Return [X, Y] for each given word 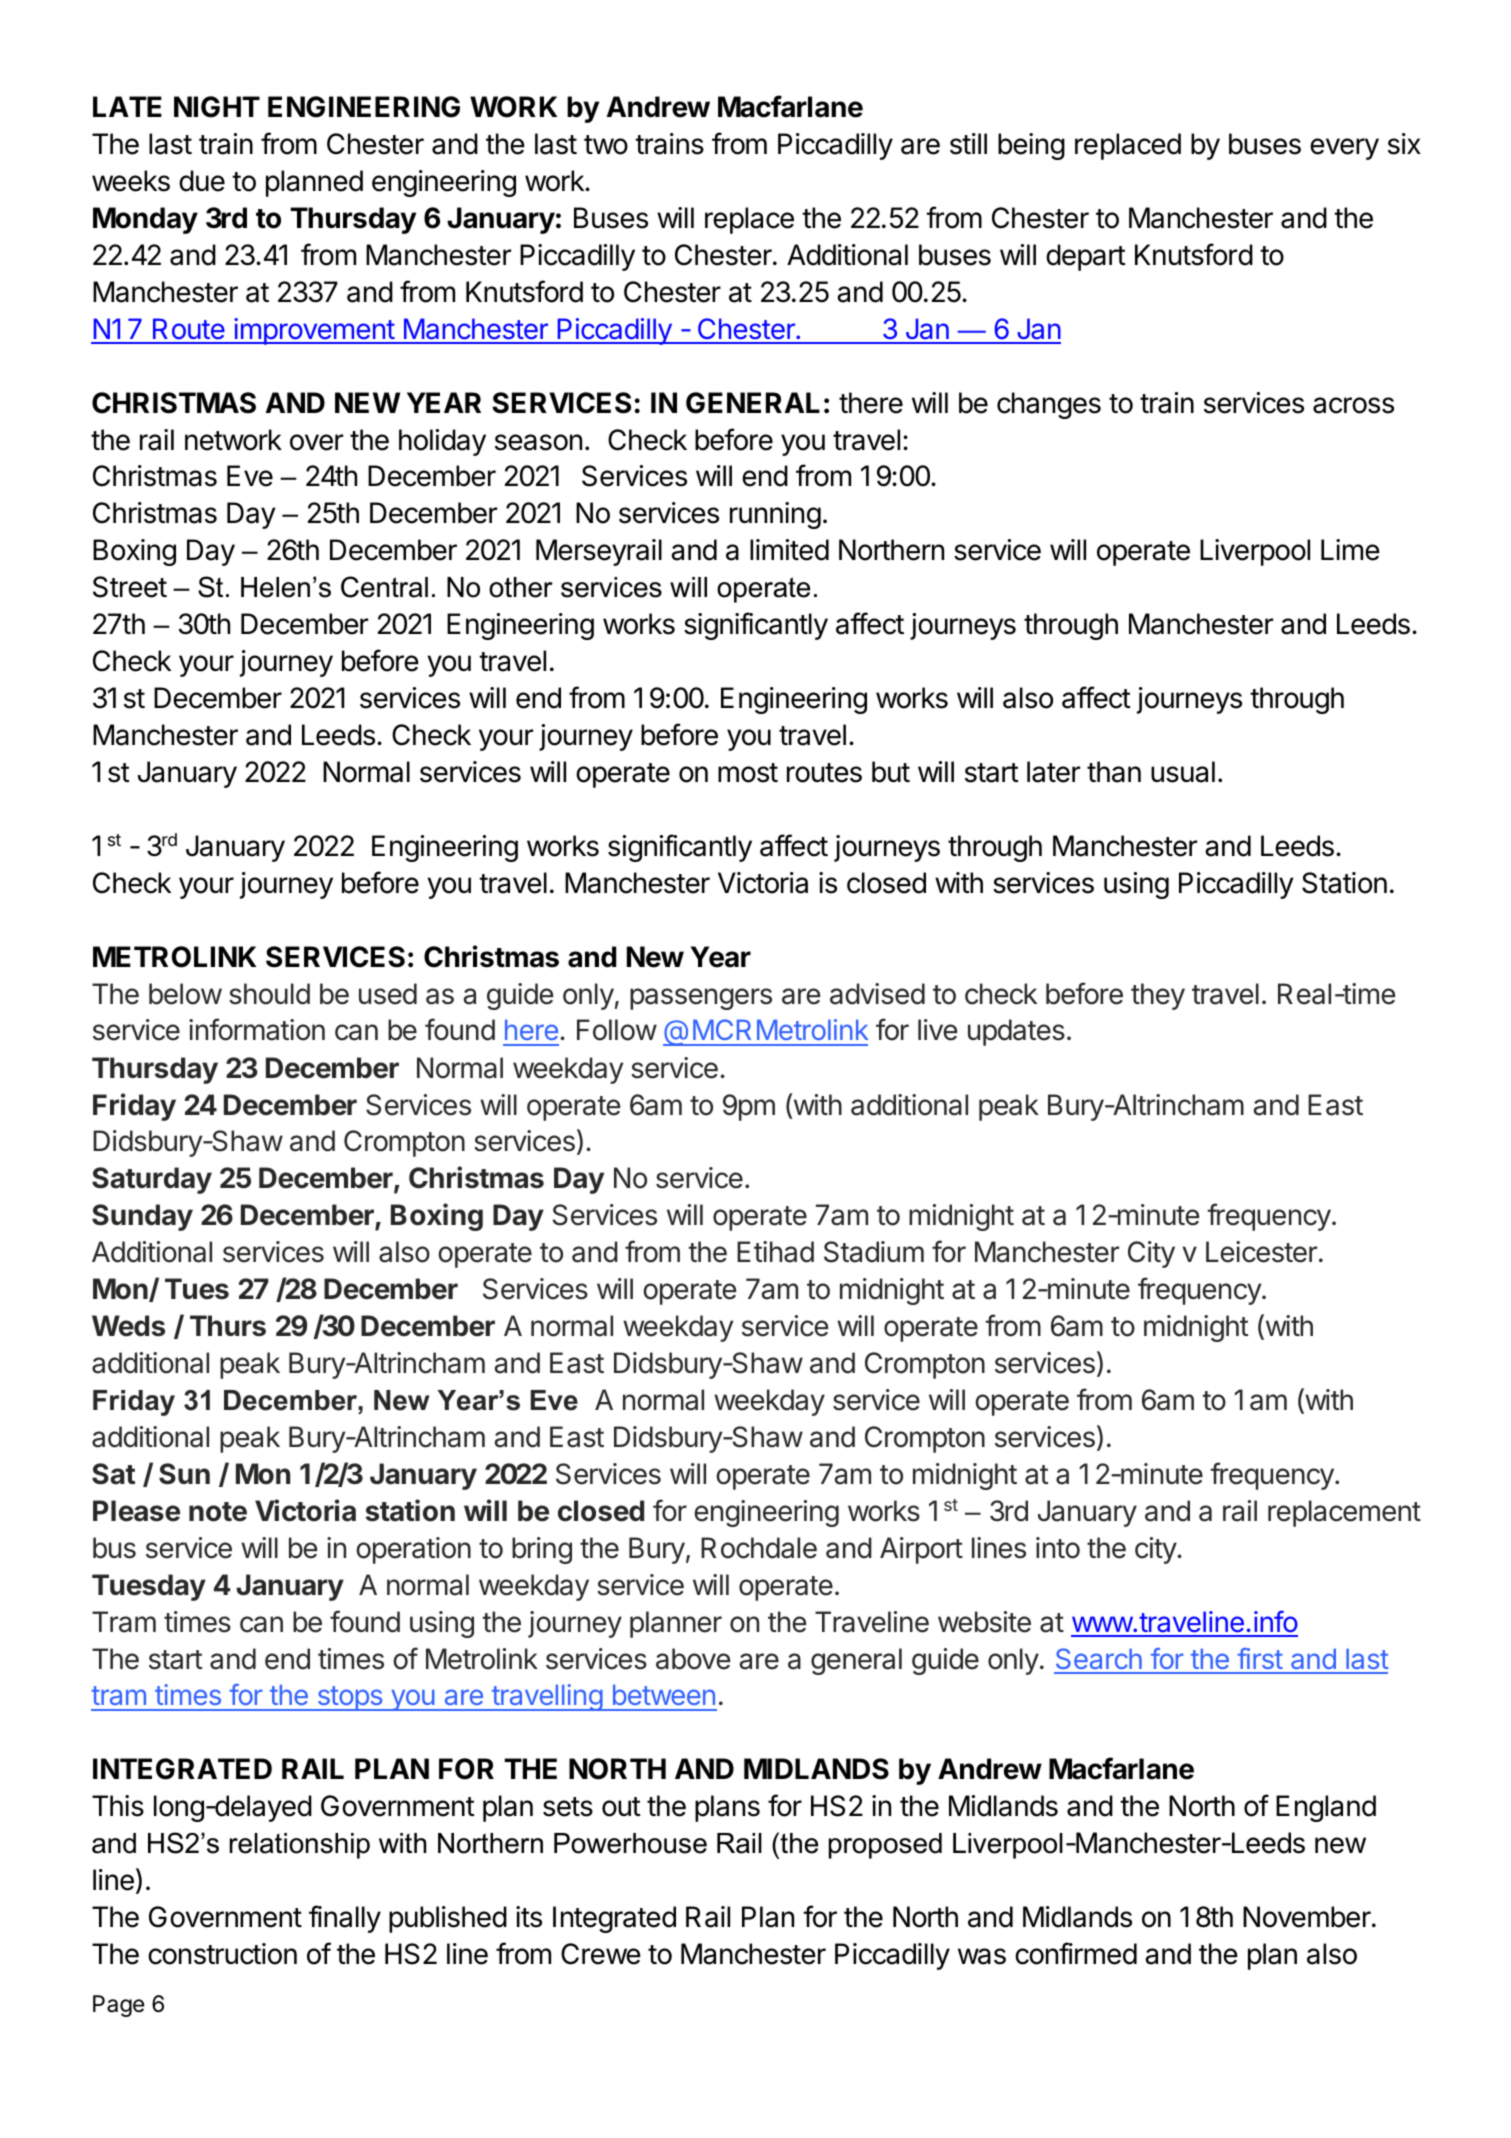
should [269, 994]
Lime [1350, 550]
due [202, 181]
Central [384, 587]
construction [222, 1954]
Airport [921, 1550]
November [1308, 1917]
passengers [701, 999]
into [1058, 1548]
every [1344, 149]
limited [789, 550]
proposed [885, 1846]
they [1158, 996]
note [218, 1512]
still [968, 144]
